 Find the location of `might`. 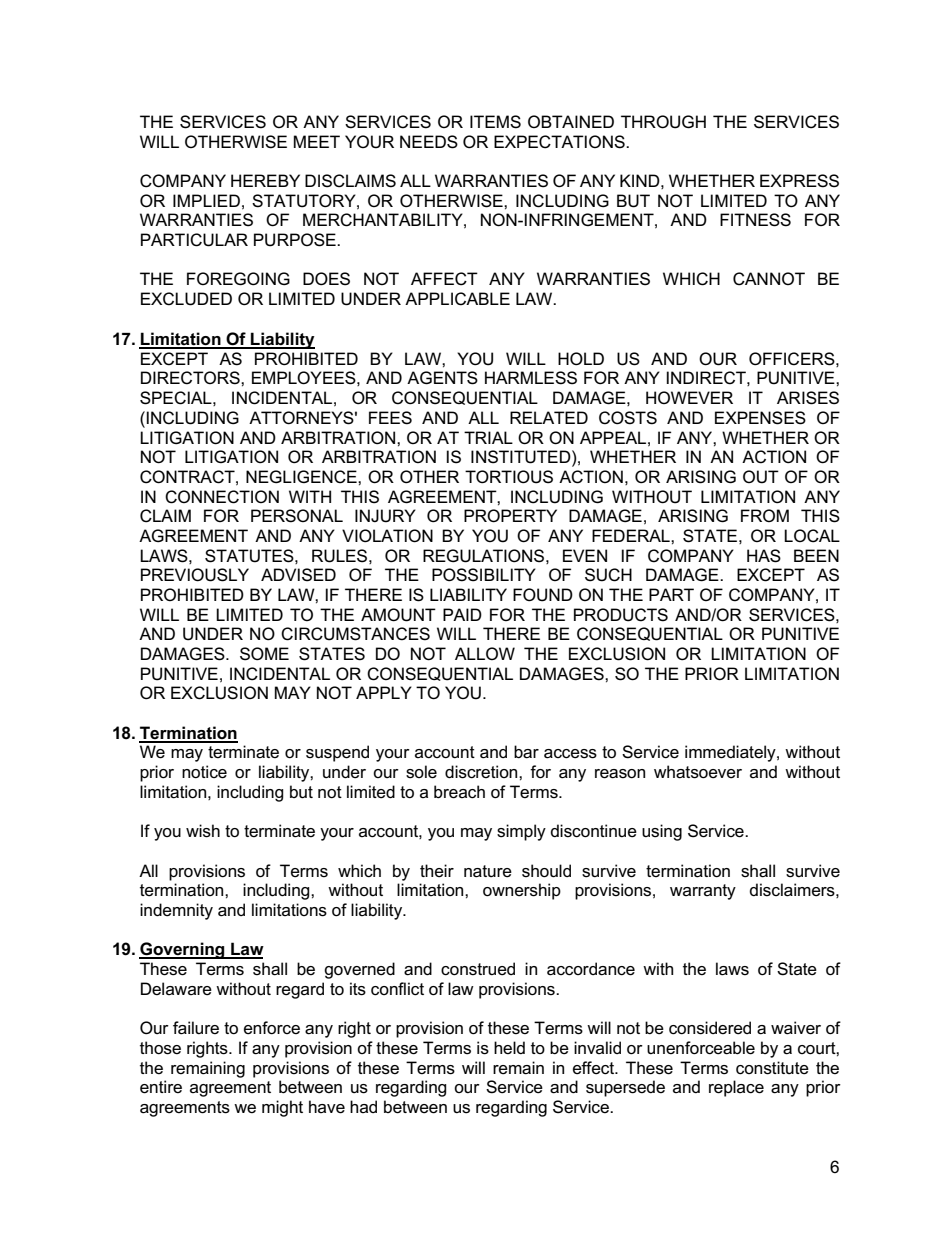

might is located at coordinates (282, 1108).
